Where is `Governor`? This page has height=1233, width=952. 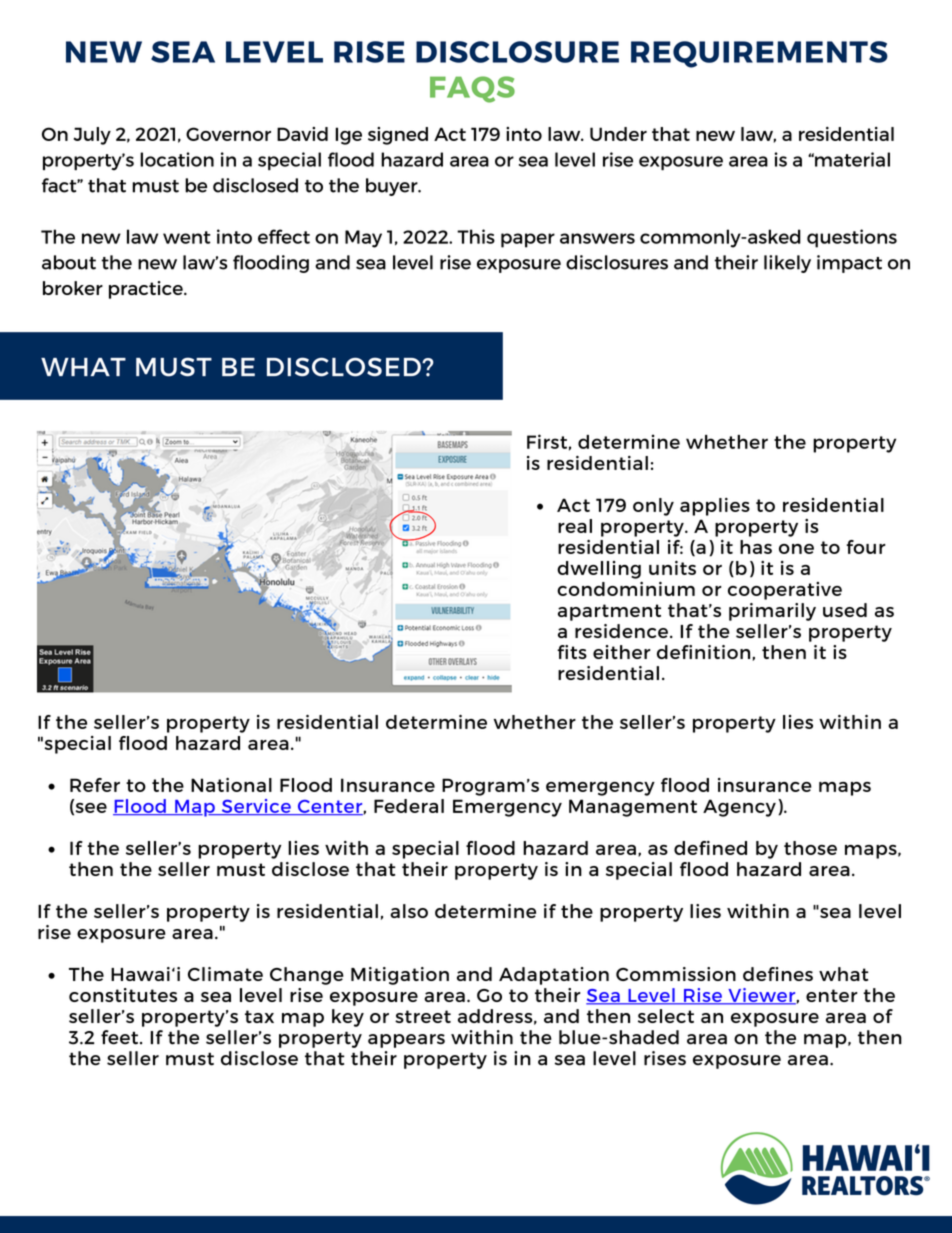
Governor is located at coordinates (228, 134).
